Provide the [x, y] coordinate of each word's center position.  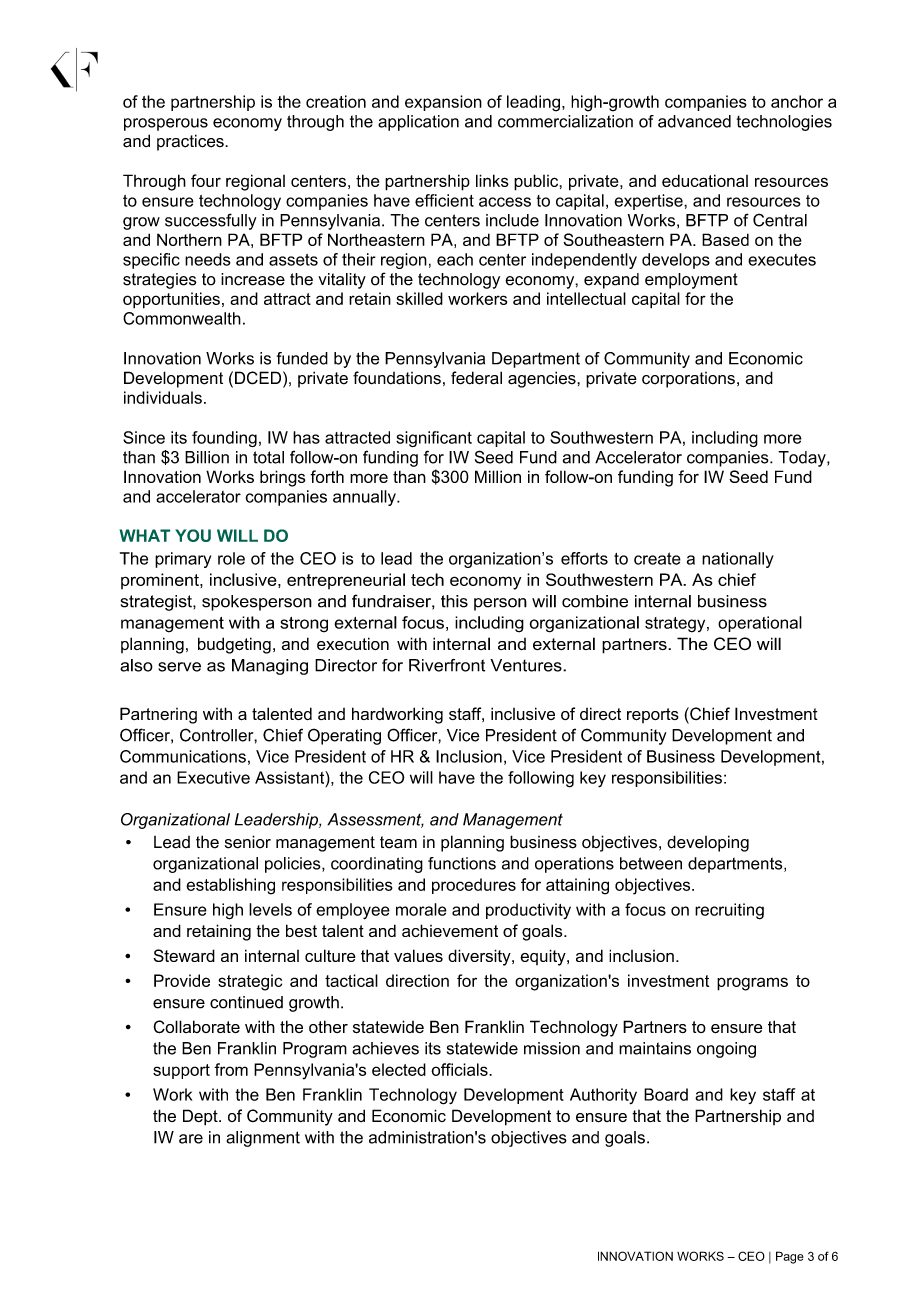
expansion [443, 103]
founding [224, 439]
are [191, 1139]
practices [191, 143]
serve [179, 667]
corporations [688, 380]
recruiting [729, 911]
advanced [694, 121]
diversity [480, 957]
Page [790, 1257]
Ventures [527, 665]
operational [760, 624]
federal [476, 378]
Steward [184, 955]
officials [460, 1069]
